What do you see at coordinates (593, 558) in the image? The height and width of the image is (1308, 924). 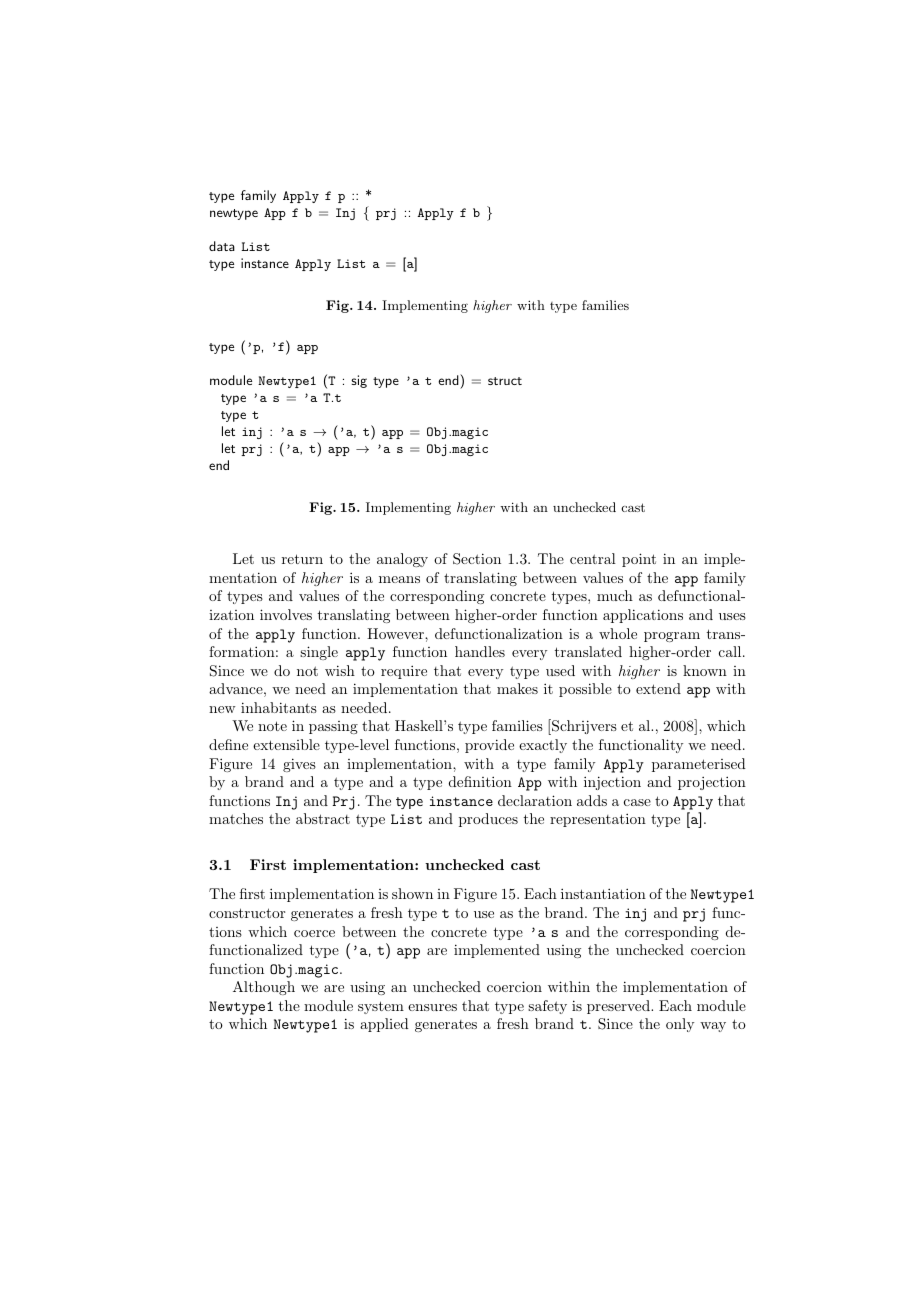 I see `central` at bounding box center [593, 558].
